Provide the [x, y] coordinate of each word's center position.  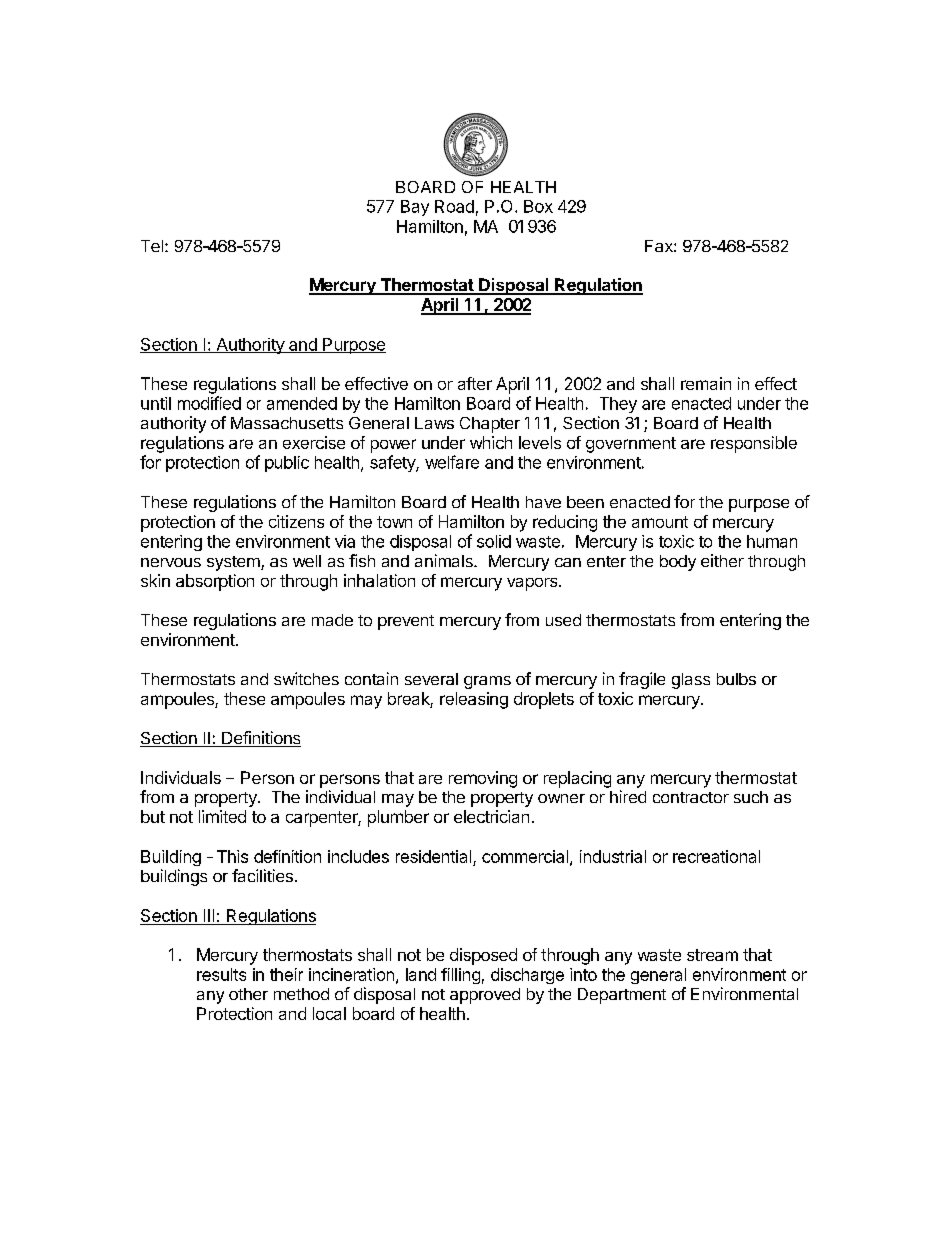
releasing [474, 700]
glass [691, 681]
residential [433, 856]
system [234, 563]
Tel [152, 246]
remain [706, 383]
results [221, 974]
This [232, 856]
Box [538, 206]
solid [494, 541]
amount [660, 522]
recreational [716, 856]
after [475, 383]
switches [306, 678]
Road [454, 206]
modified [209, 403]
